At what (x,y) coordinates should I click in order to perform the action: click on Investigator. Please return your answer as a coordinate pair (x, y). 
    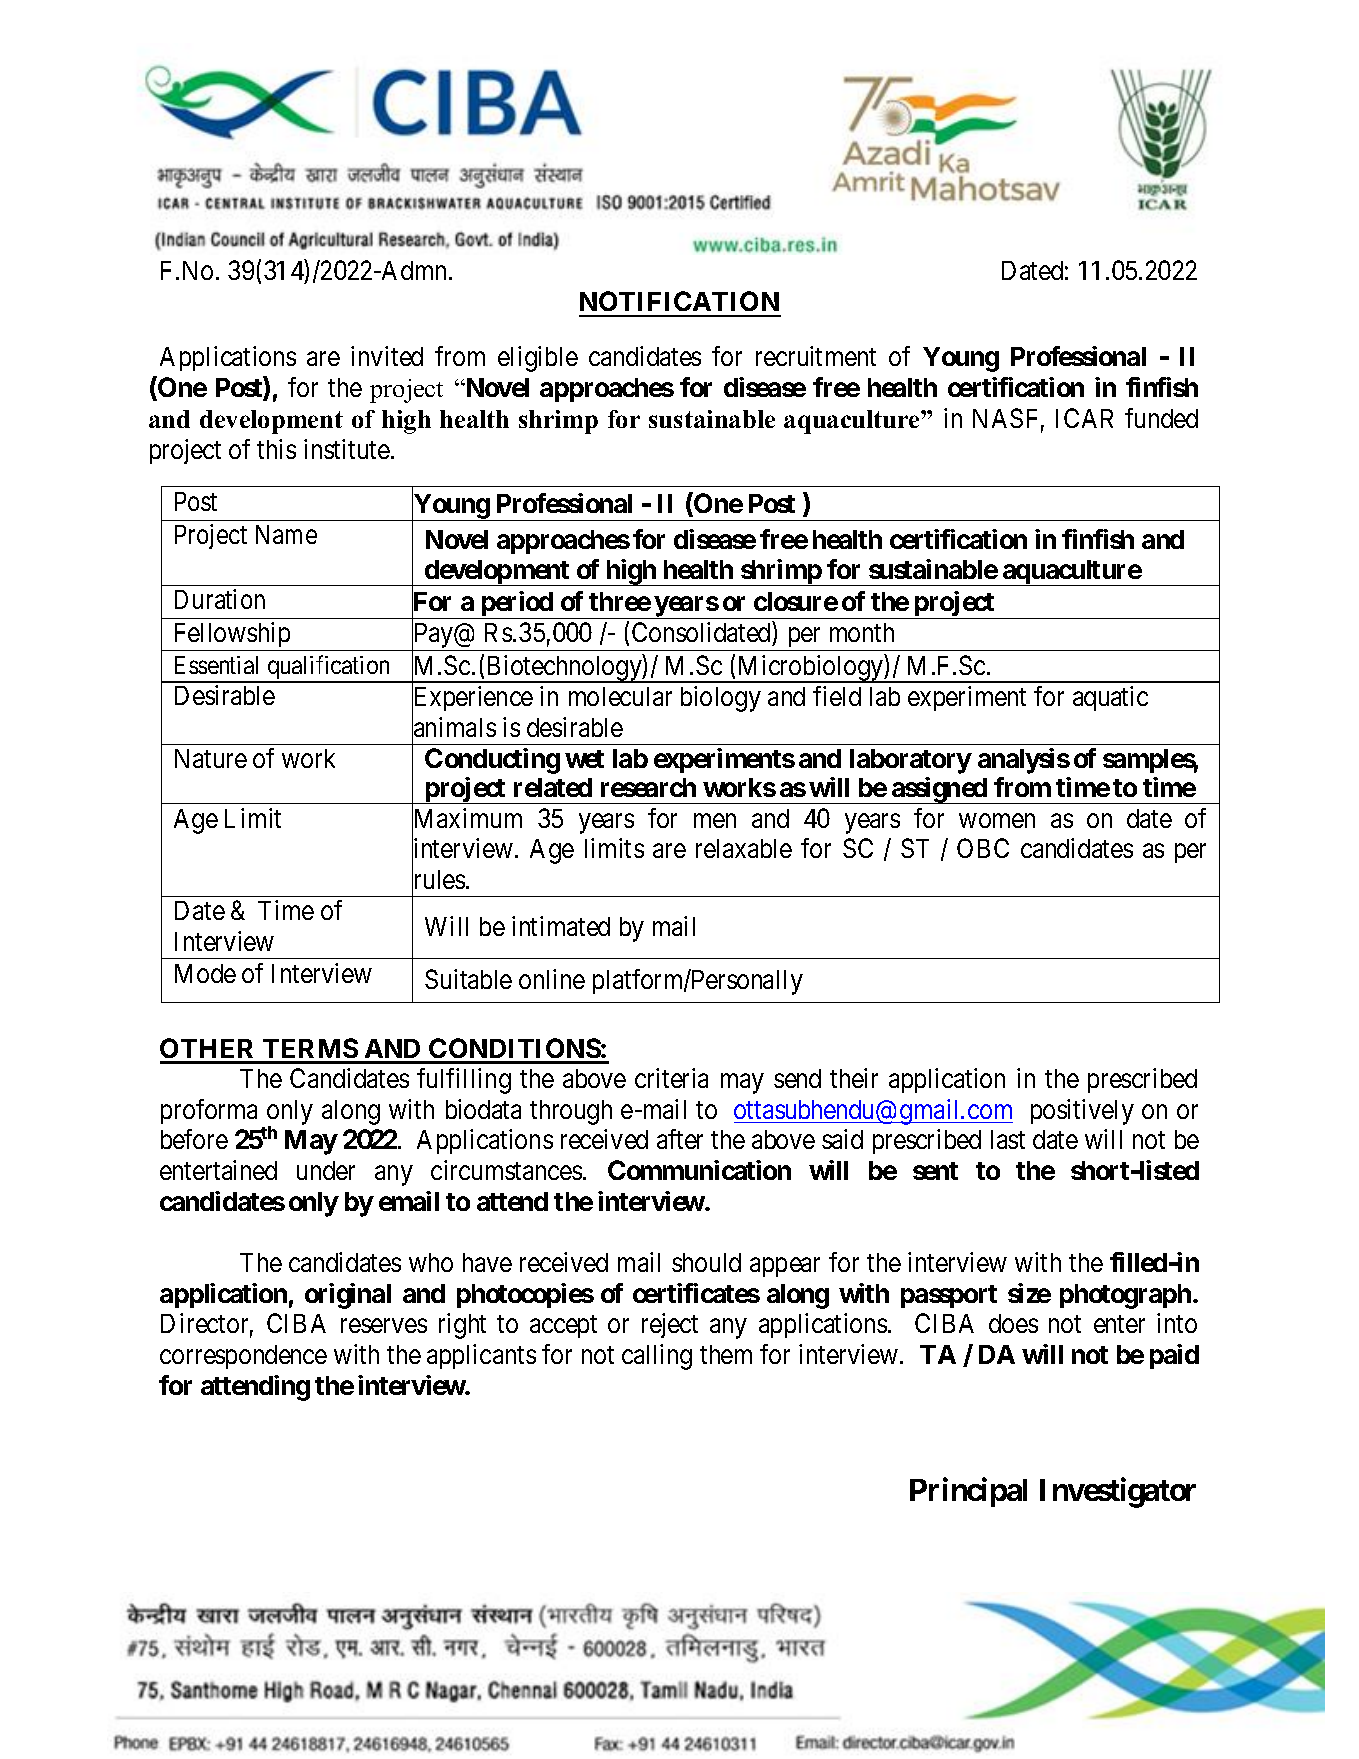
    Looking at the image, I should click on (1118, 1493).
